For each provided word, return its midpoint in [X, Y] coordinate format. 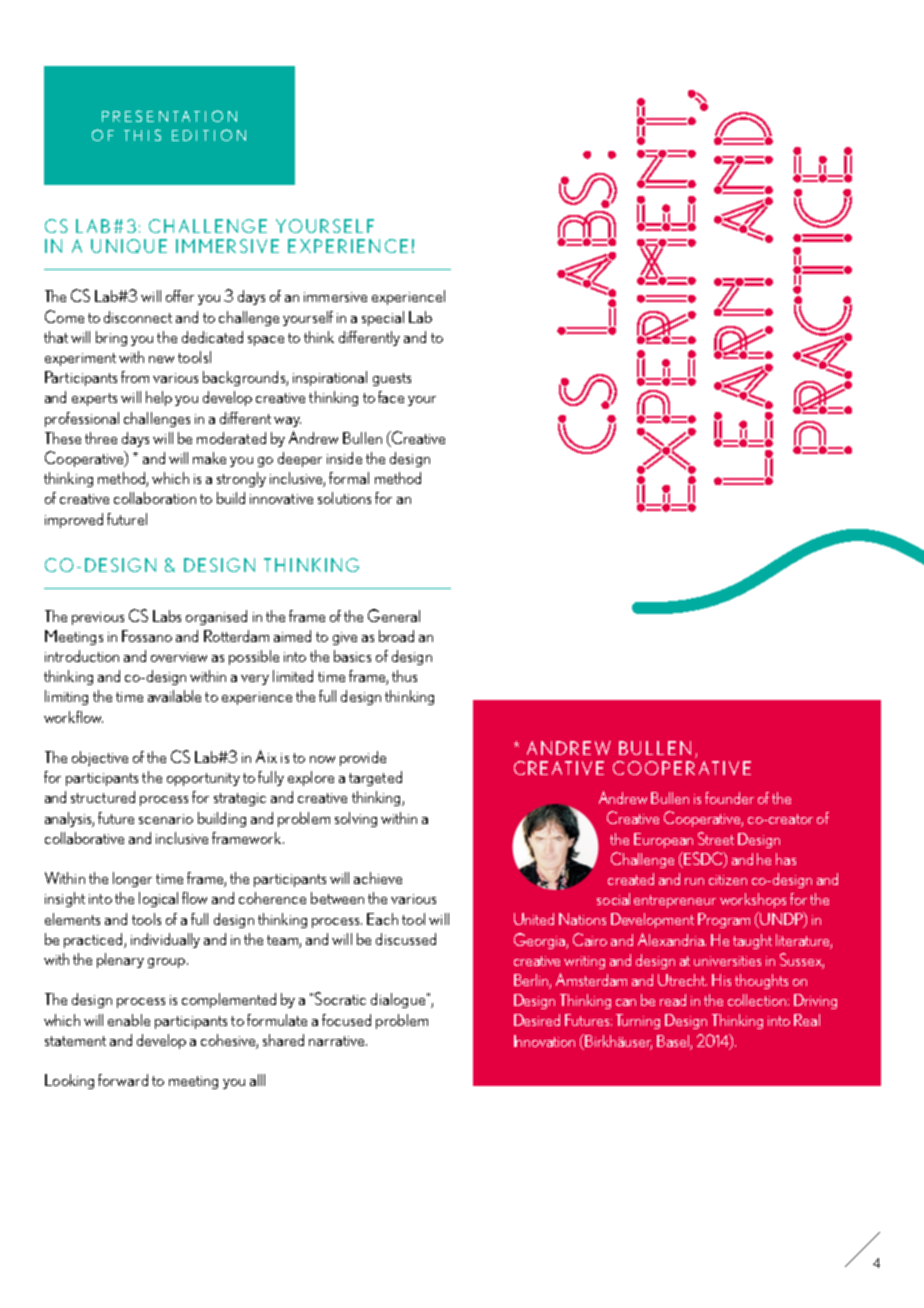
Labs [167, 616]
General [394, 615]
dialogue [398, 1000]
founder [729, 798]
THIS [142, 135]
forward [123, 1080]
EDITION [209, 135]
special [383, 318]
